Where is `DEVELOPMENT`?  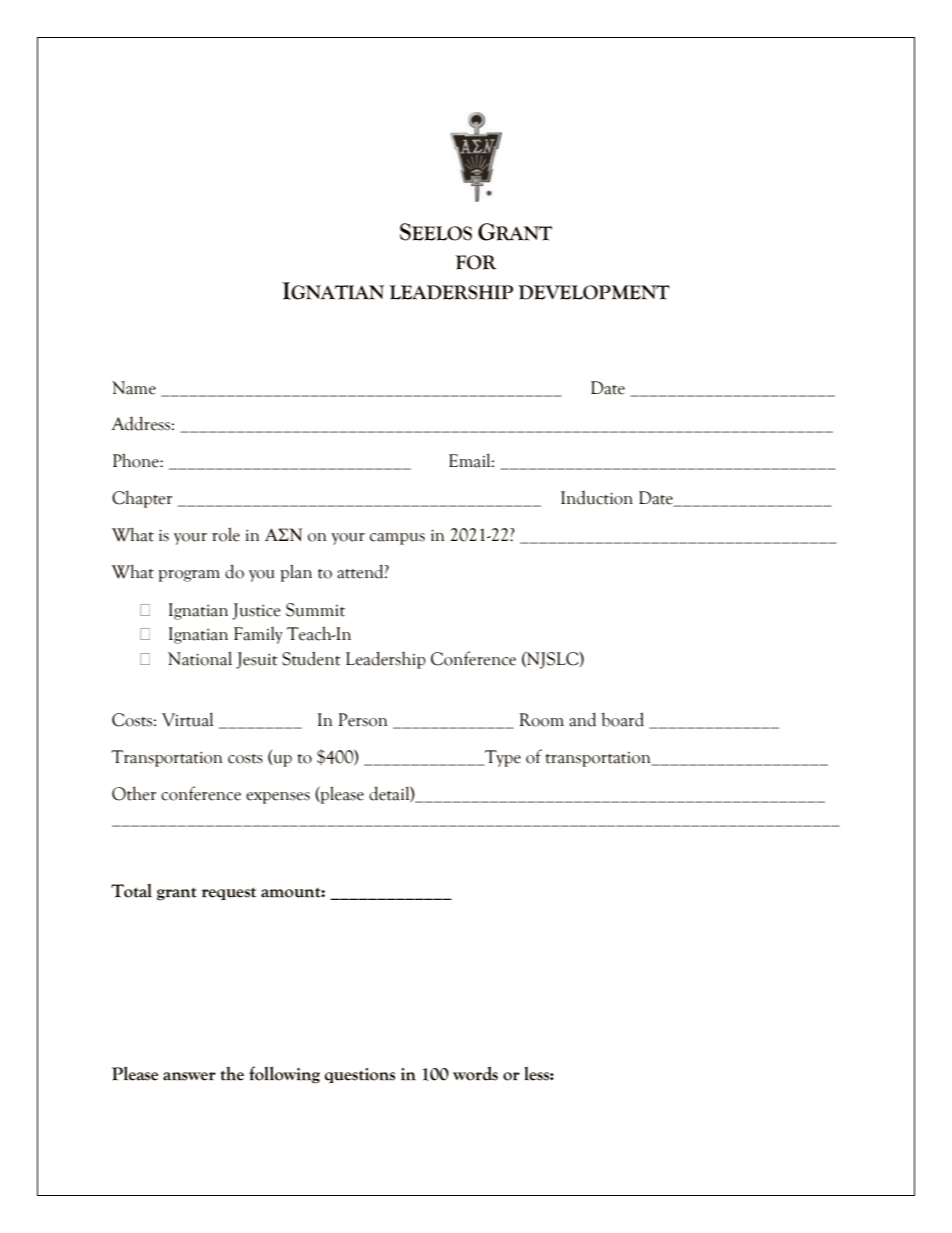 DEVELOPMENT is located at coordinates (594, 292).
